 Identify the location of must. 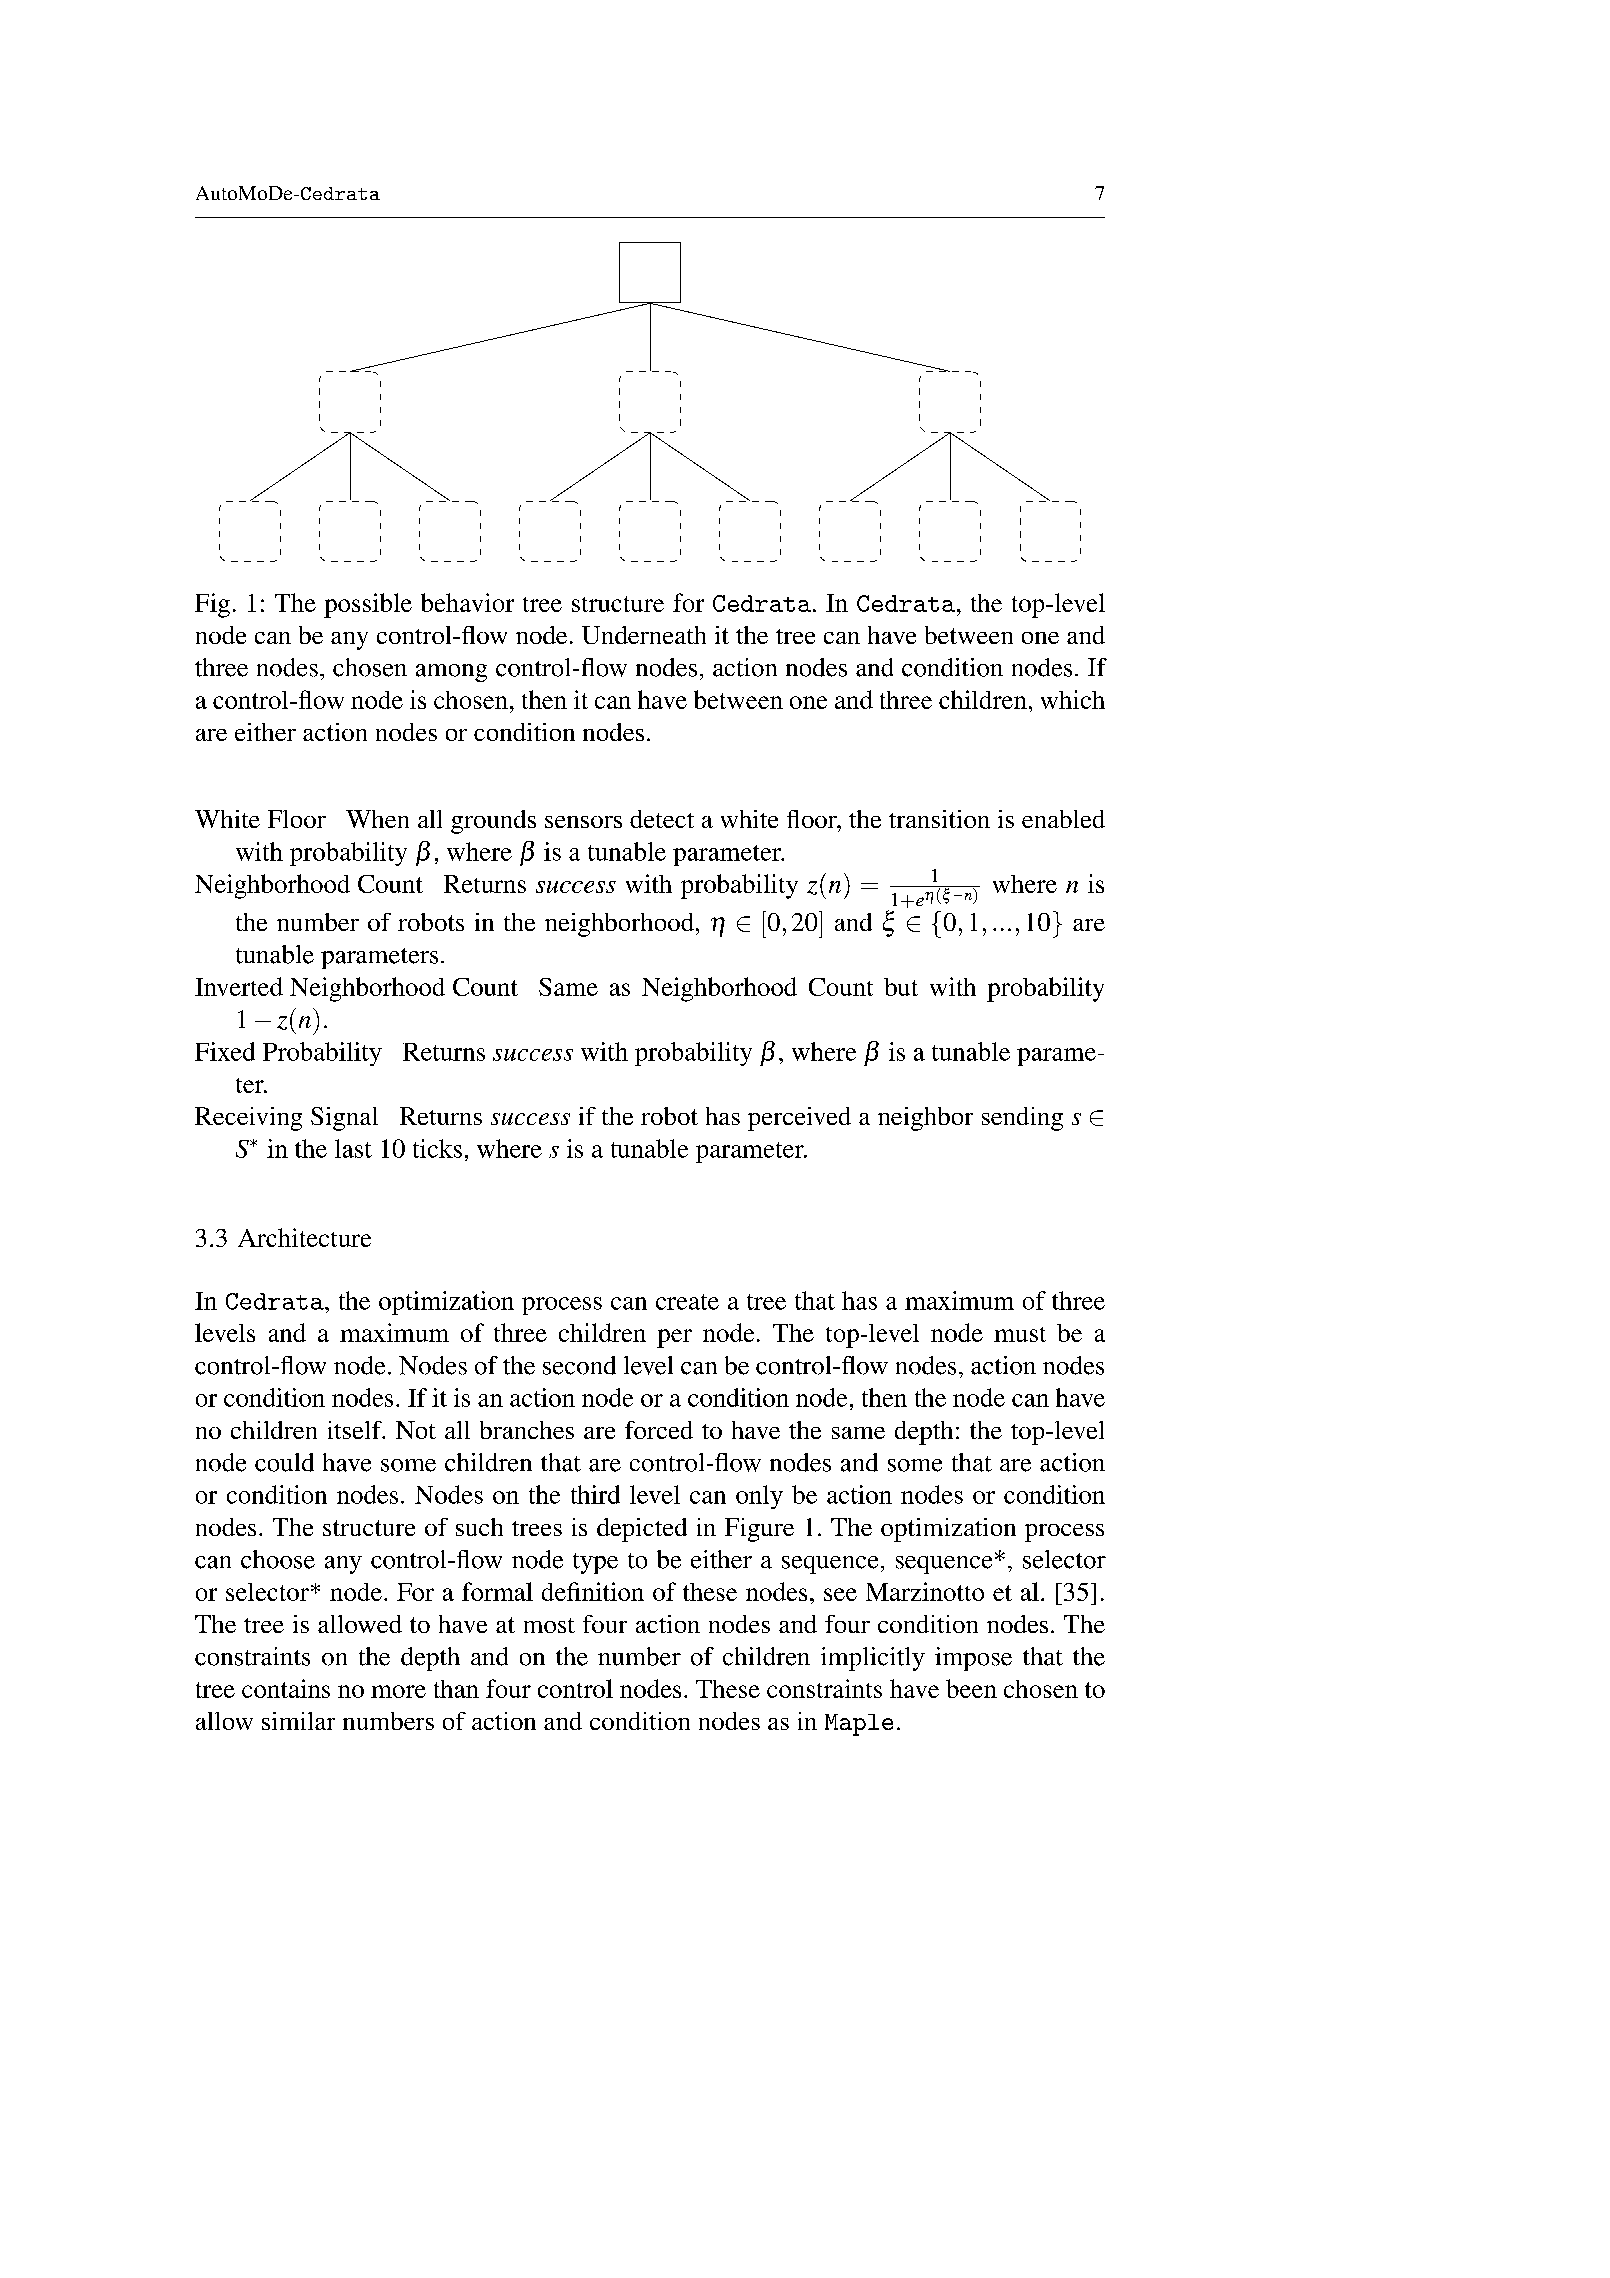
(1020, 1334).
